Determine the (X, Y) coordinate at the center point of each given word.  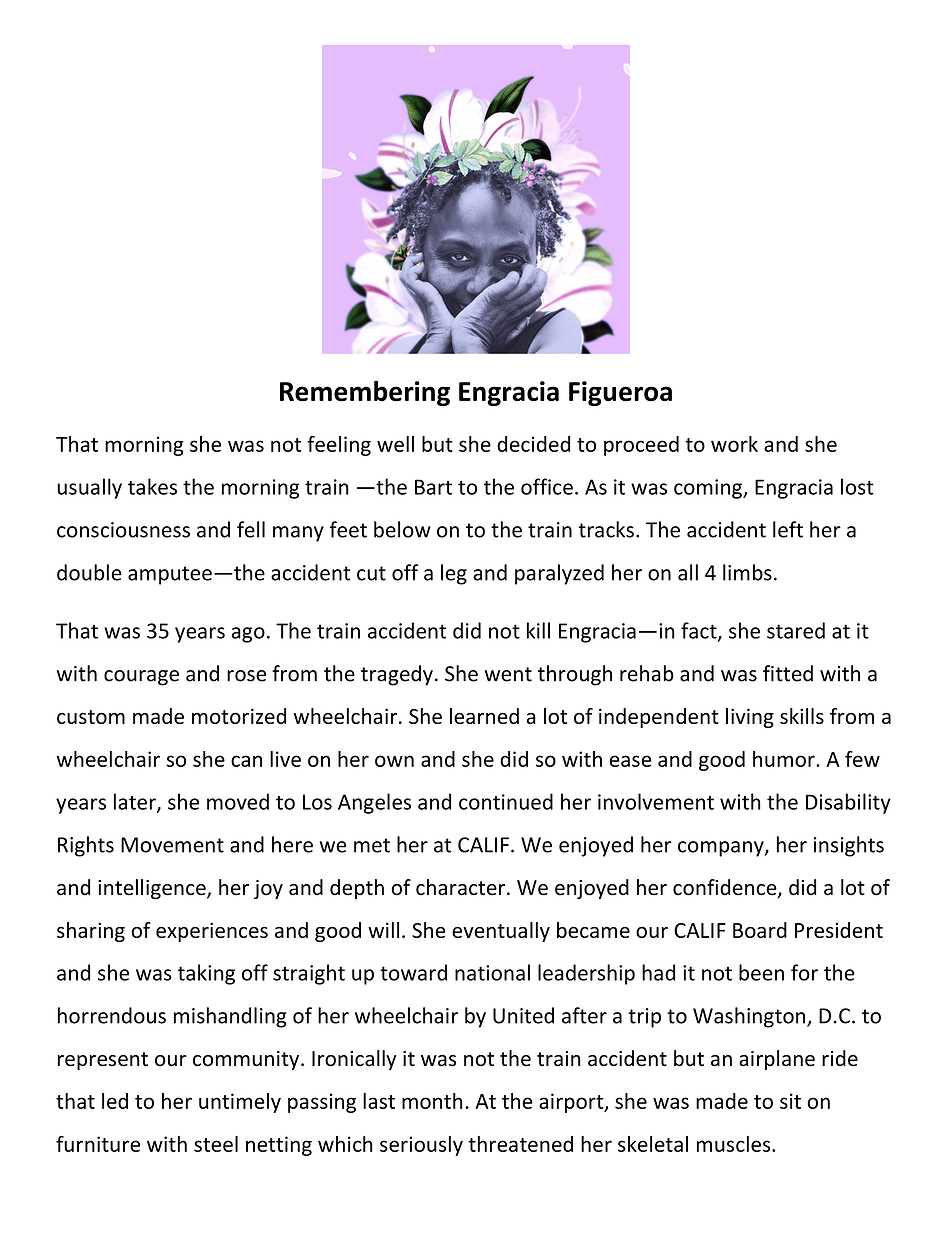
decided (533, 444)
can (246, 761)
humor (785, 759)
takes (152, 486)
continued (506, 801)
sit (790, 1101)
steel (216, 1144)
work (734, 444)
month (432, 1101)
